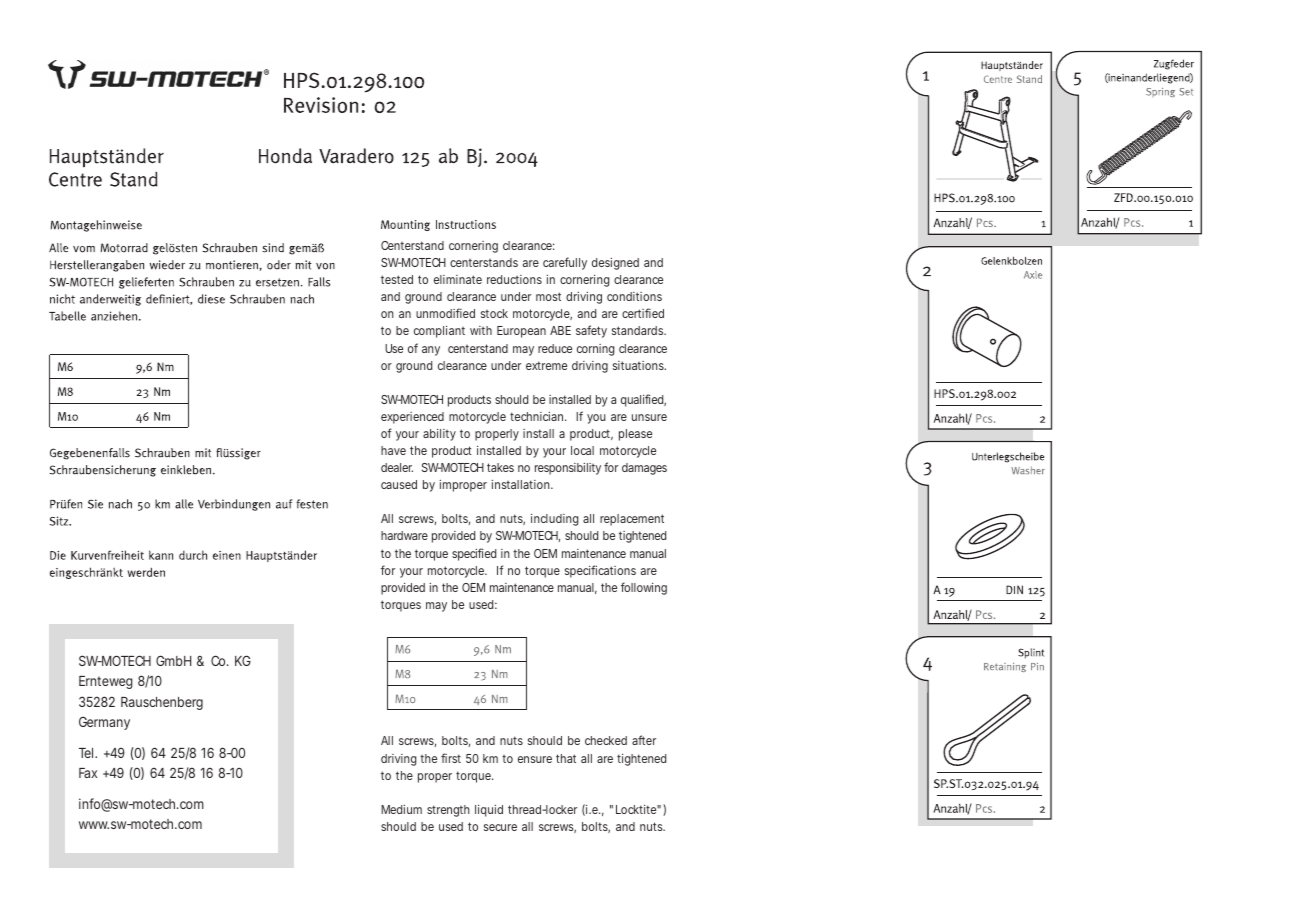 This image has height=924, width=1307. I want to click on carefully, so click(565, 263).
